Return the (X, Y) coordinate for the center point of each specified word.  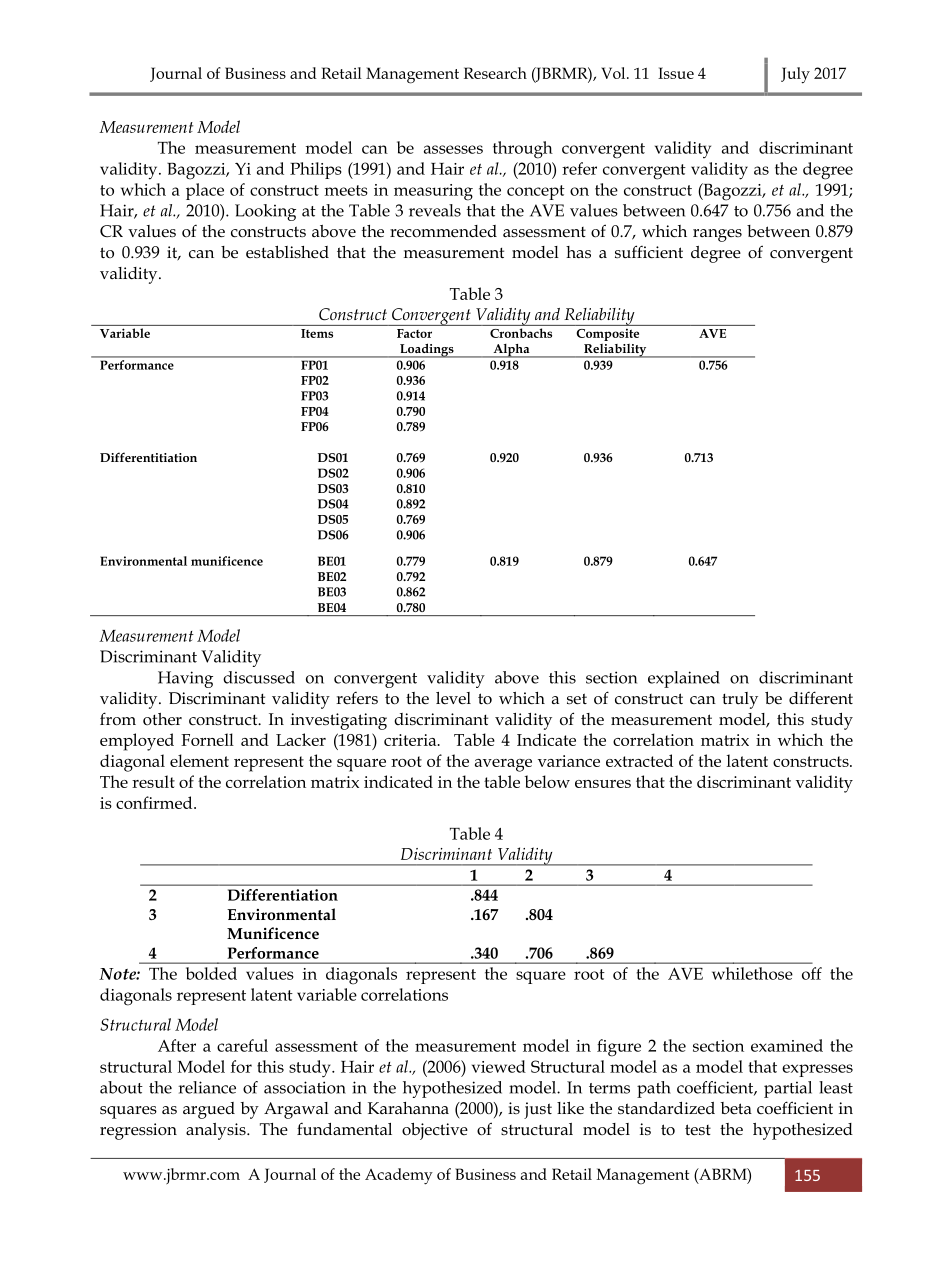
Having (185, 679)
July (795, 75)
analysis (217, 1131)
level (453, 698)
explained (684, 679)
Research (495, 73)
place (205, 191)
